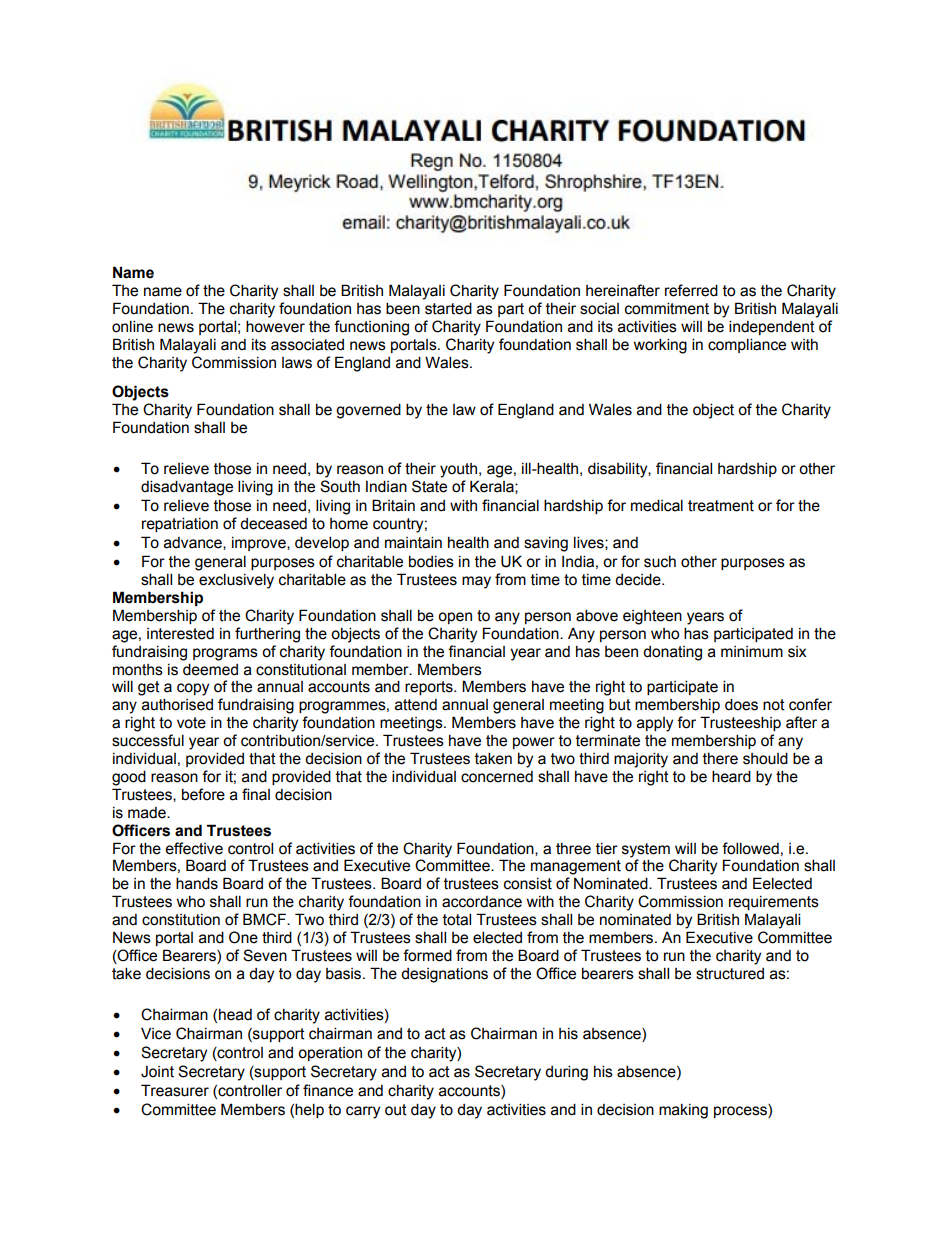  What do you see at coordinates (197, 883) in the screenshot?
I see `hands` at bounding box center [197, 883].
